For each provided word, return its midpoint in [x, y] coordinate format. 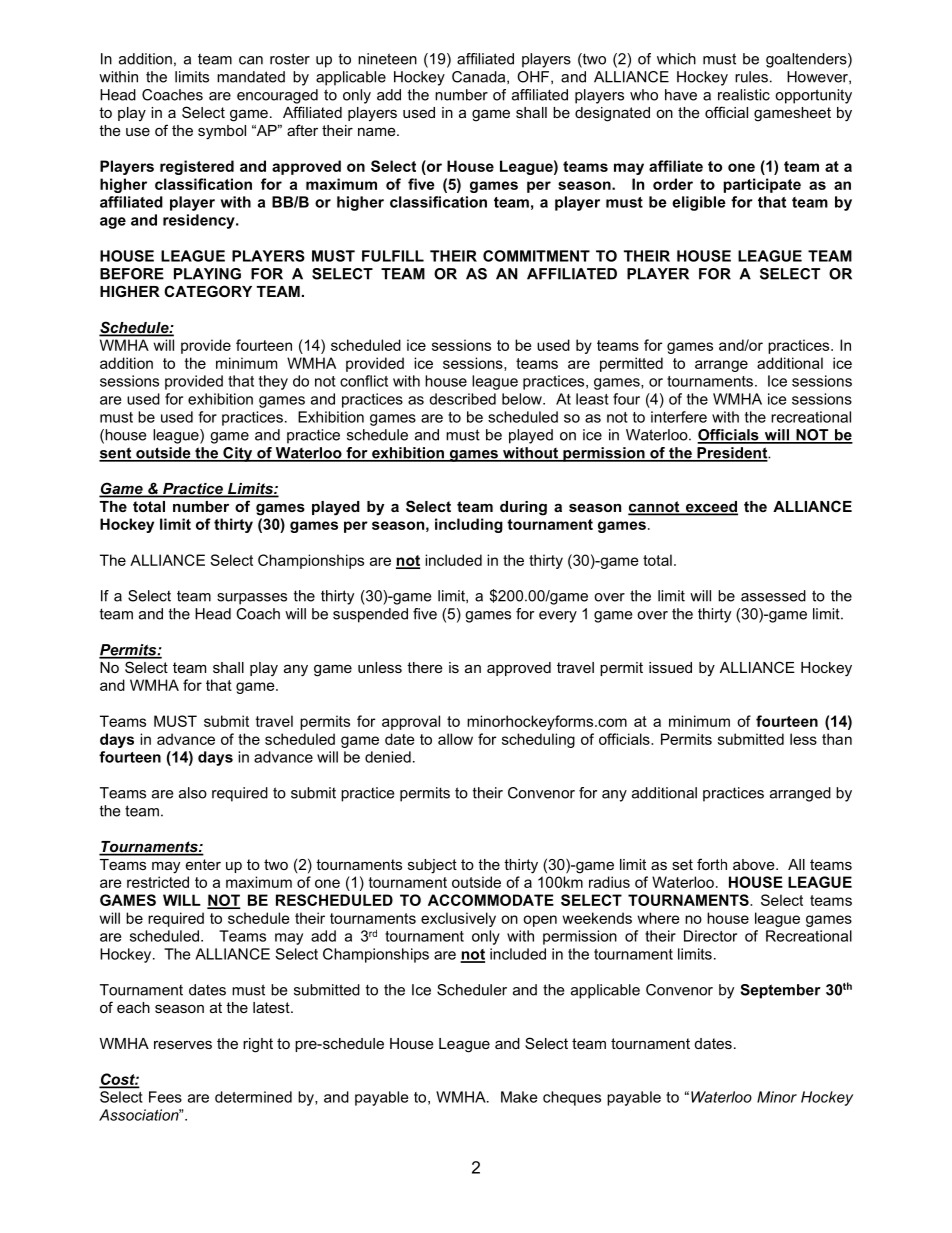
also [193, 793]
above [755, 864]
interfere [679, 417]
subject [432, 866]
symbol [222, 132]
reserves [183, 1044]
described [462, 399]
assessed [773, 596]
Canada [480, 77]
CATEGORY [208, 291]
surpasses [252, 599]
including [469, 525]
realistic [744, 95]
